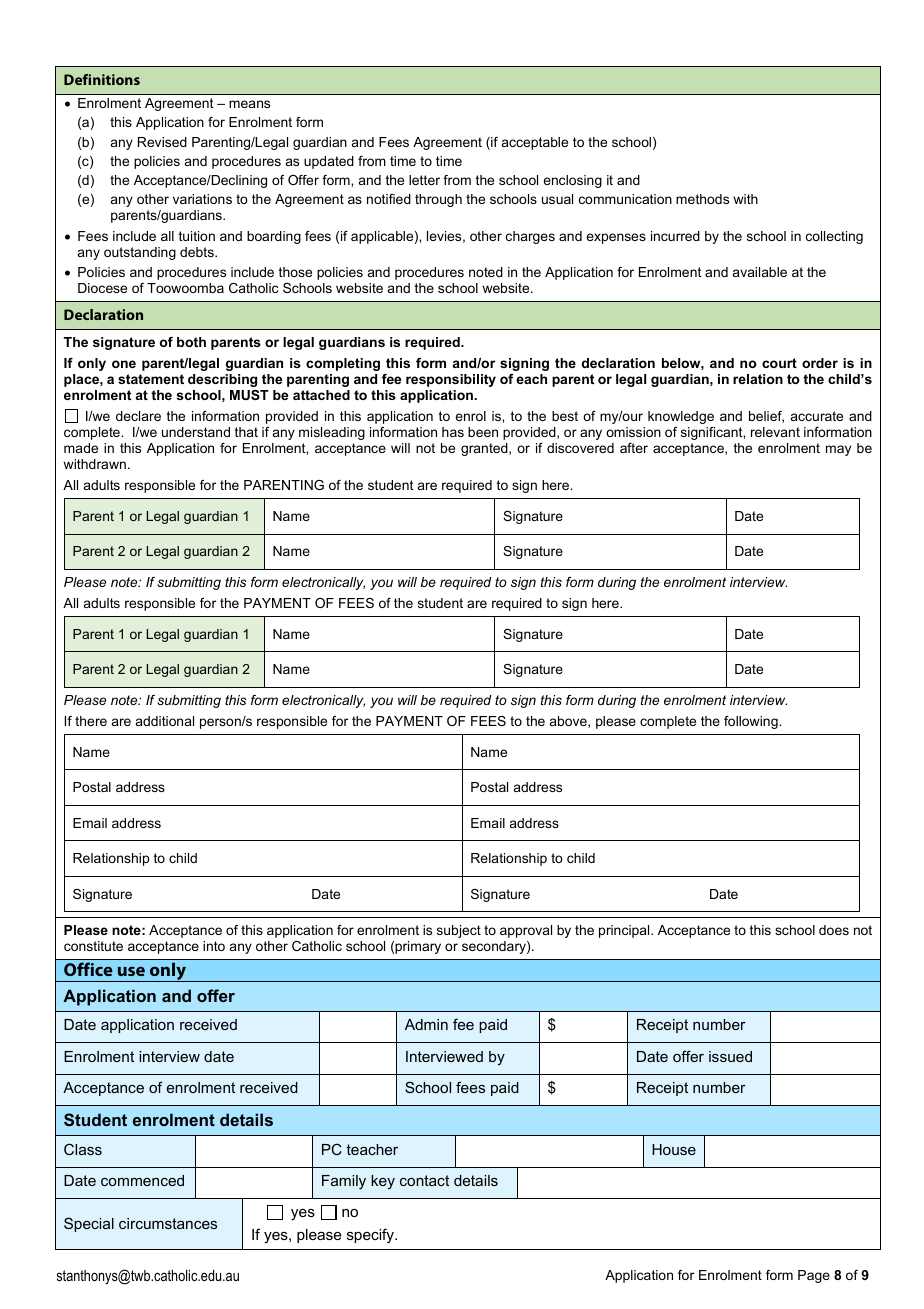  I want to click on methods, so click(702, 199).
